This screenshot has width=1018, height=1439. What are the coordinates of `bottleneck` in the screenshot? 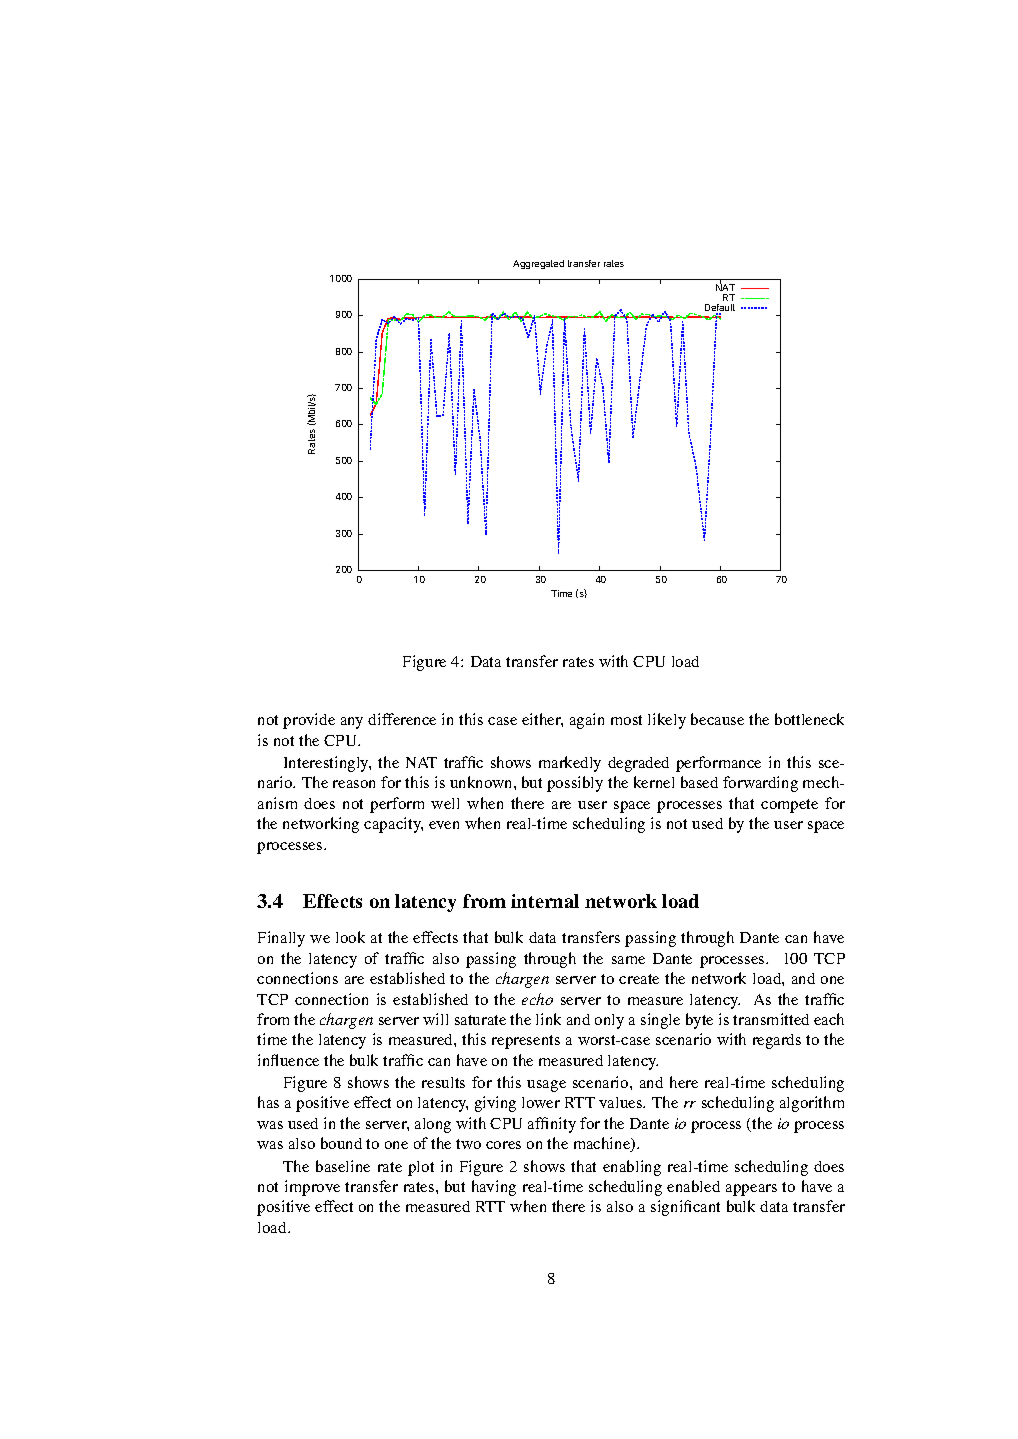 It's located at (809, 719).
